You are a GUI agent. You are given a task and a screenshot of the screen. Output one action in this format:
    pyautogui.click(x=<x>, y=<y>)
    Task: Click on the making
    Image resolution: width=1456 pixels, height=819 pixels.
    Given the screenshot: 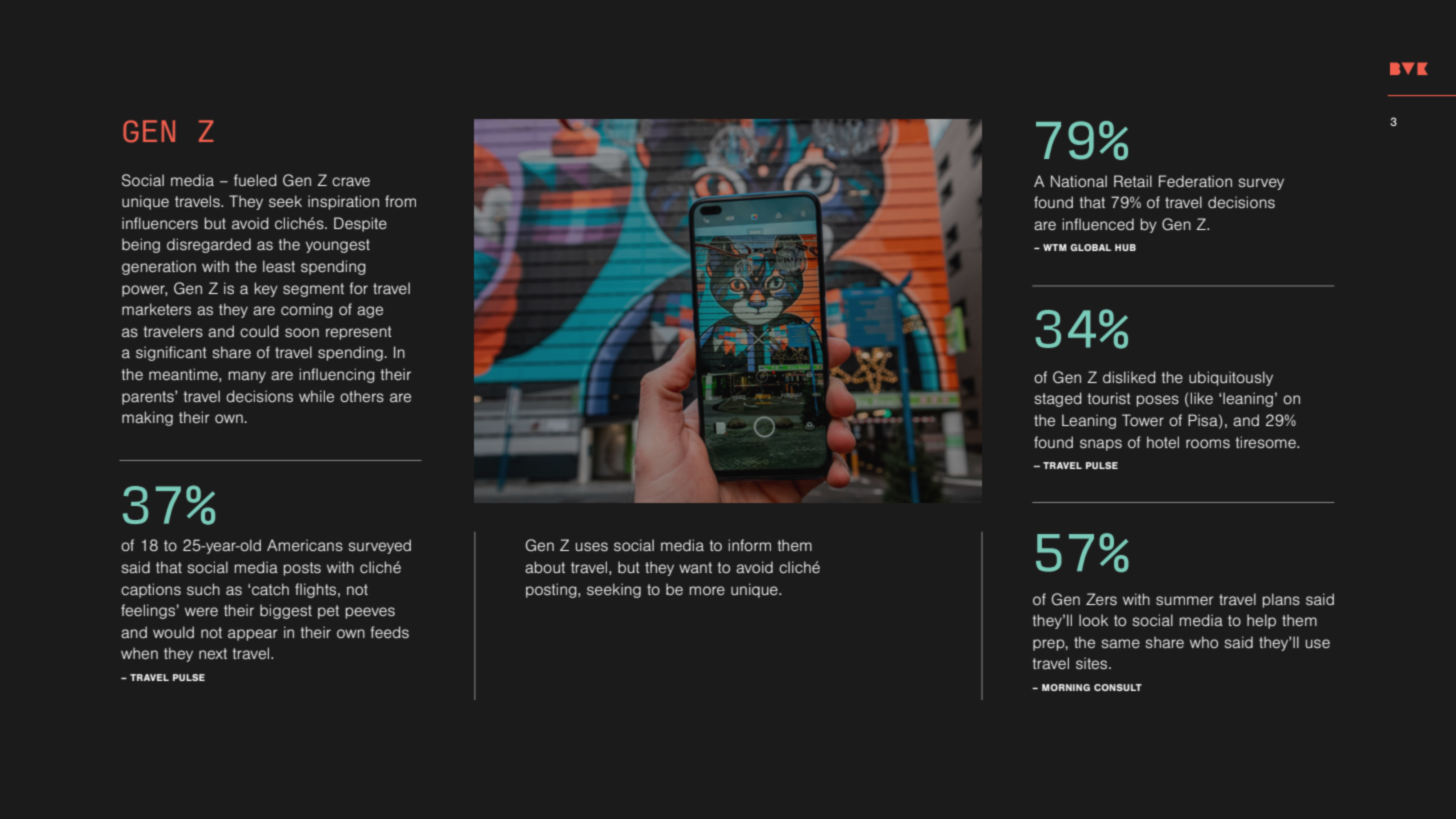 What is the action you would take?
    pyautogui.click(x=147, y=418)
